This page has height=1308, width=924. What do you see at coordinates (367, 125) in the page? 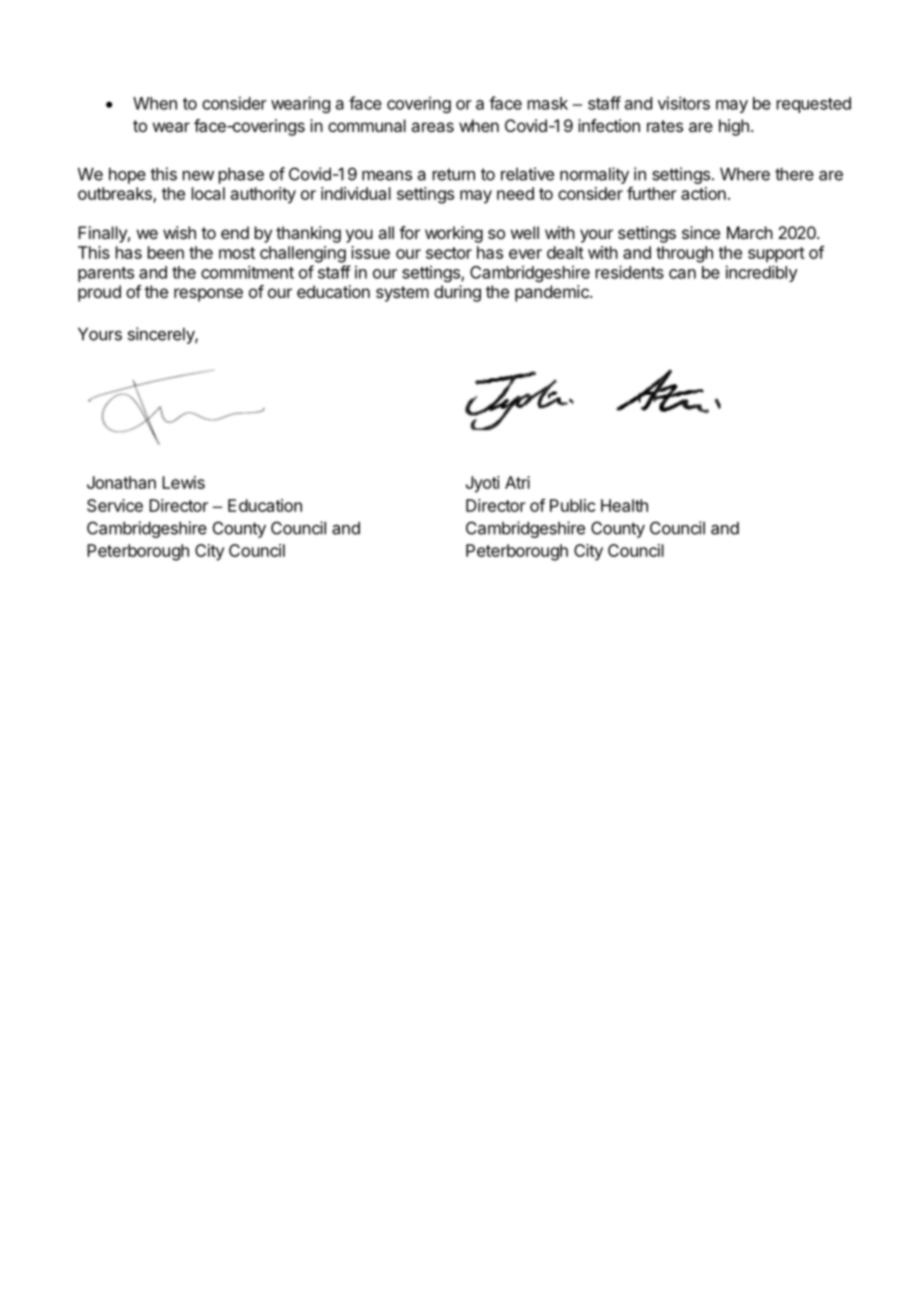
I see `communal` at bounding box center [367, 125].
